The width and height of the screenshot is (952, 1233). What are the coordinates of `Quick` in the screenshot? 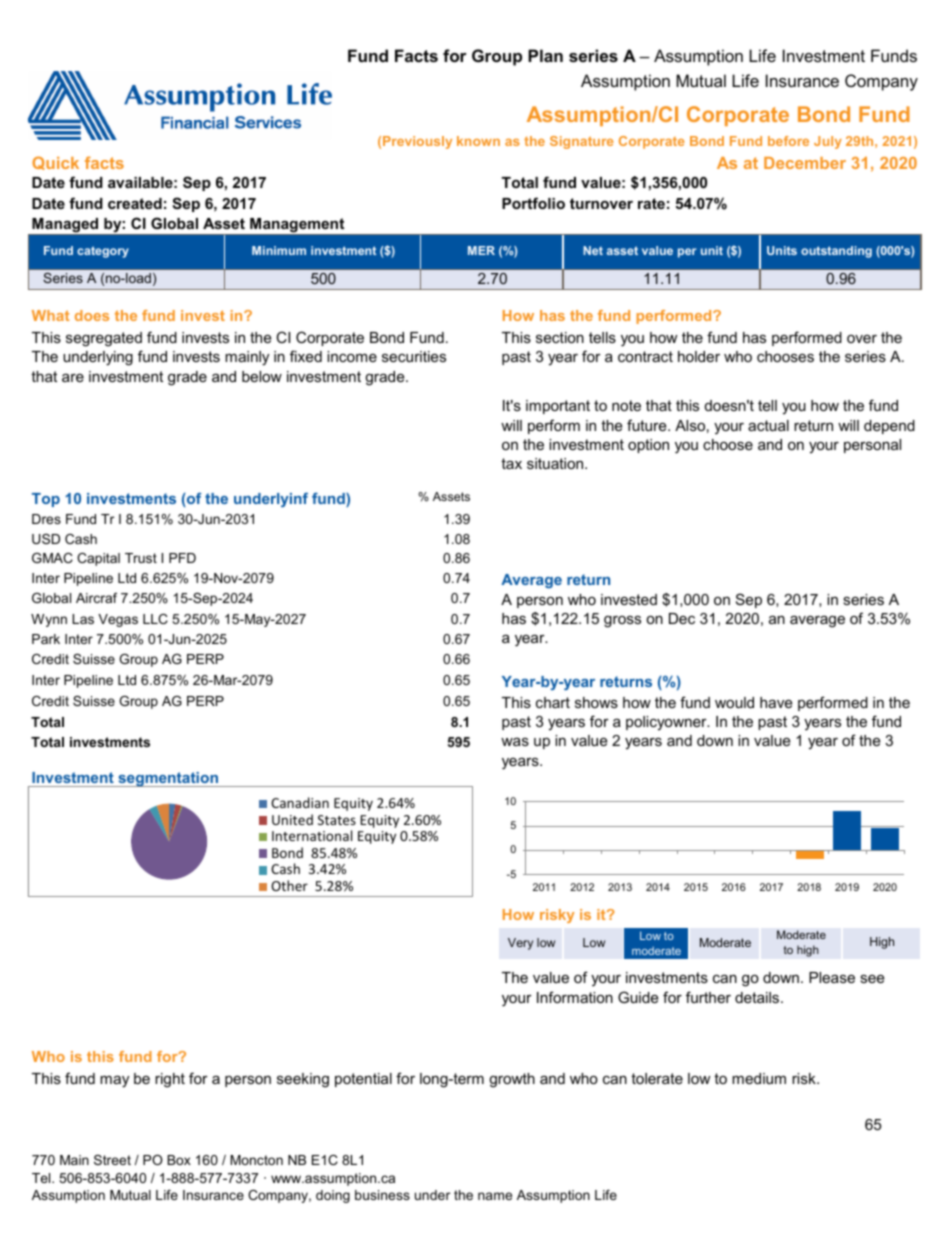 It's located at (55, 163).
